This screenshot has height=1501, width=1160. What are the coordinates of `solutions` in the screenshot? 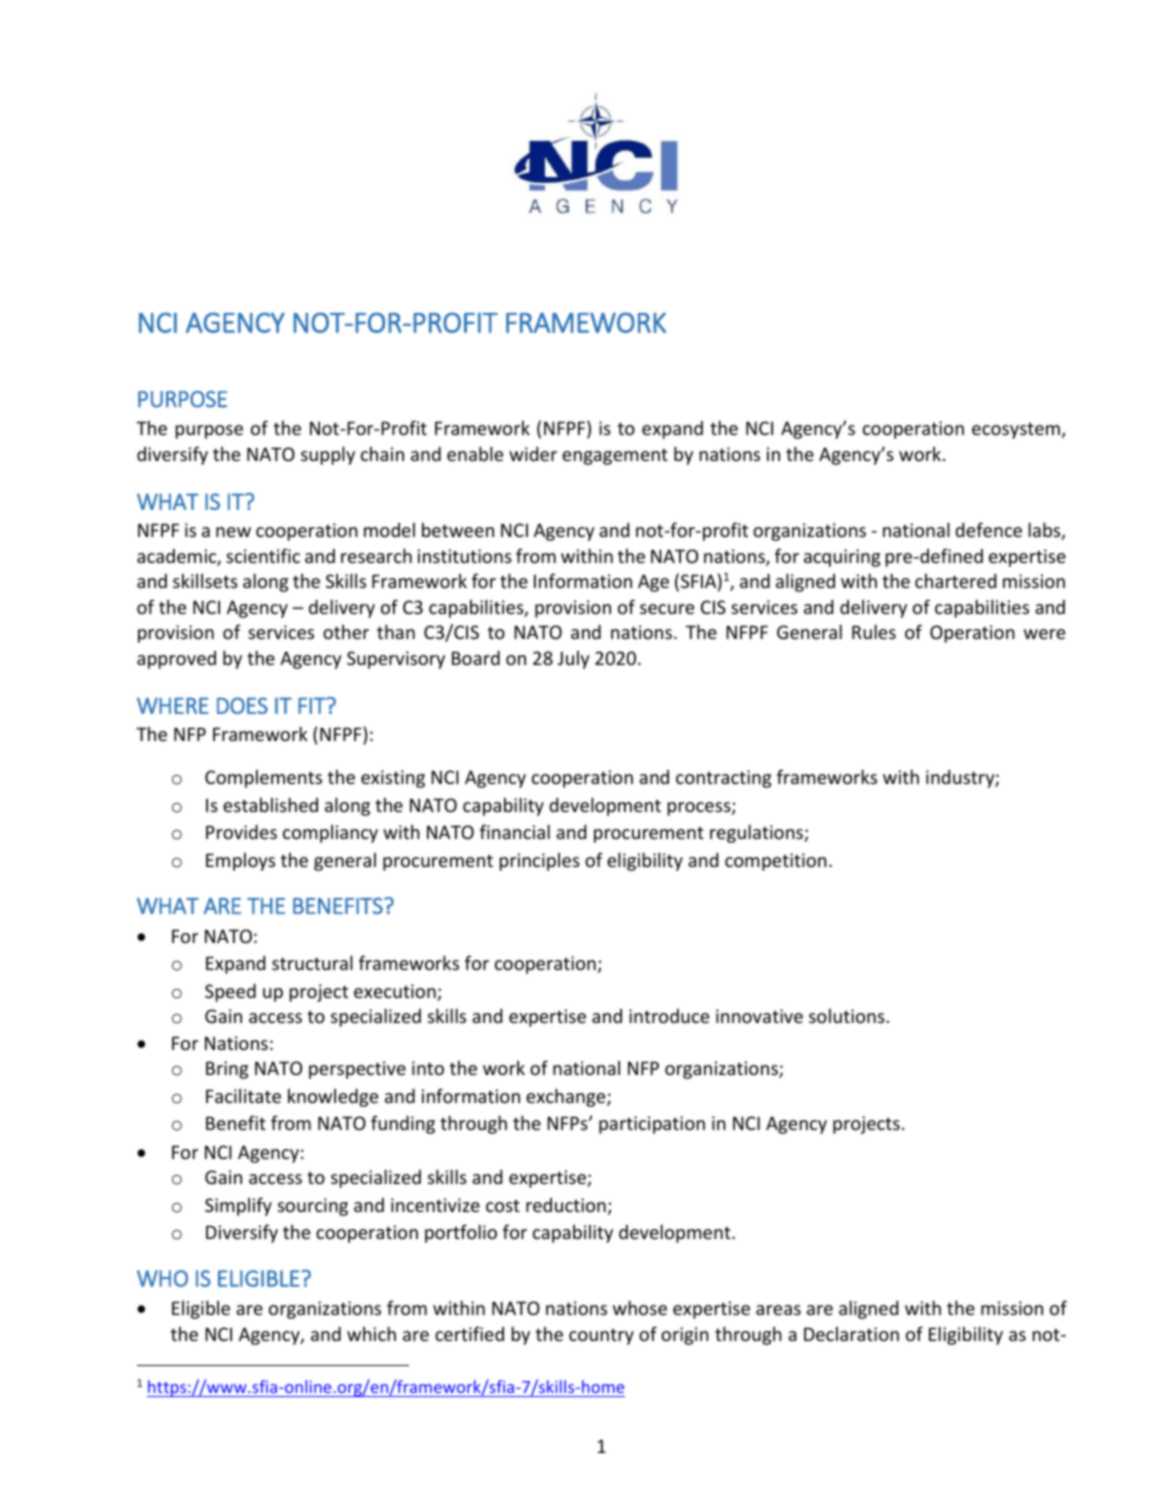 It's located at (847, 1016).
